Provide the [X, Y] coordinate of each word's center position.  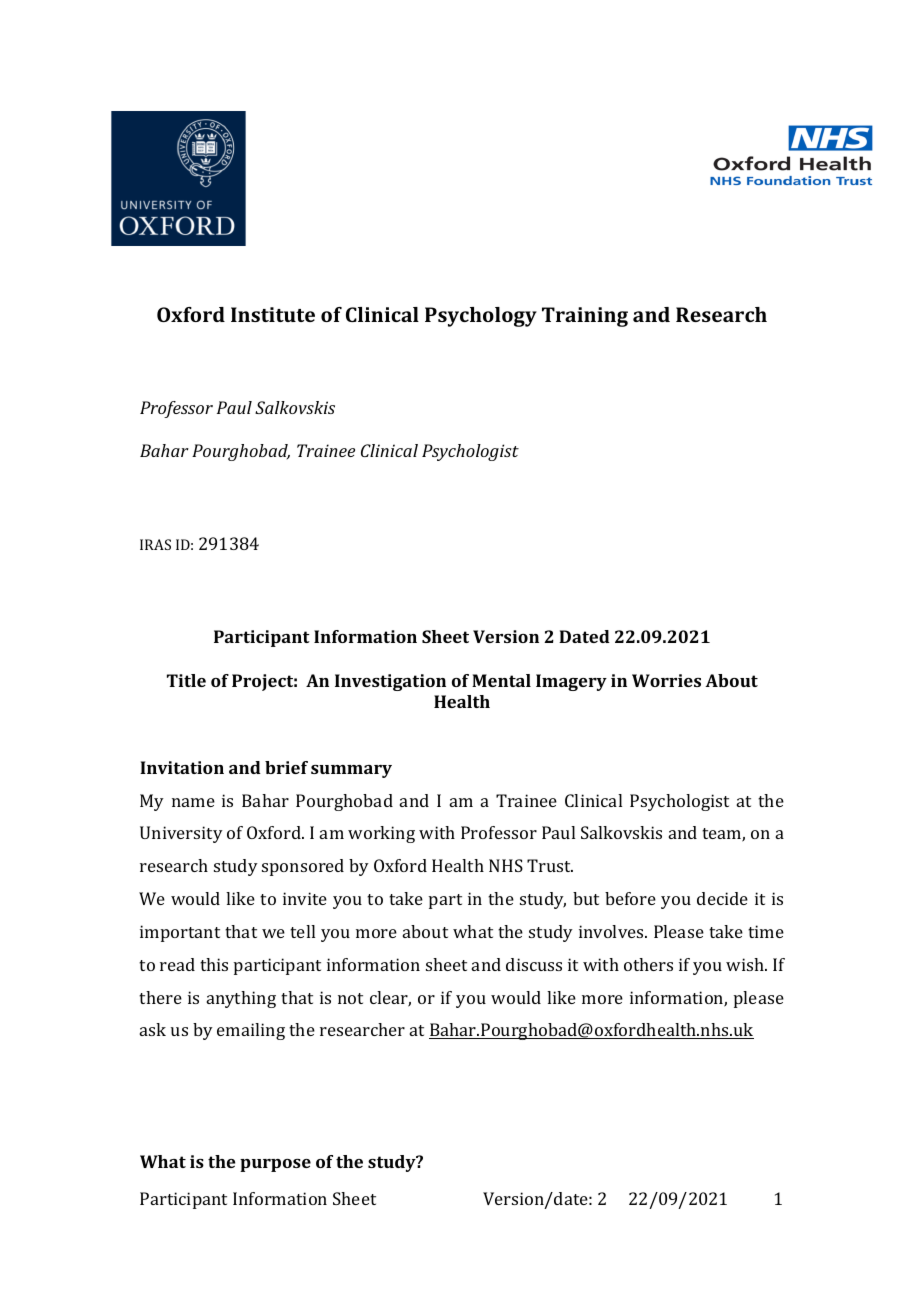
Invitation [182, 767]
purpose [275, 1165]
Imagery [571, 682]
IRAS [155, 544]
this [214, 964]
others [648, 964]
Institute [273, 314]
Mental [501, 680]
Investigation [390, 682]
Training [585, 317]
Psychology [481, 317]
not [350, 998]
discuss [534, 964]
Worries [666, 680]
